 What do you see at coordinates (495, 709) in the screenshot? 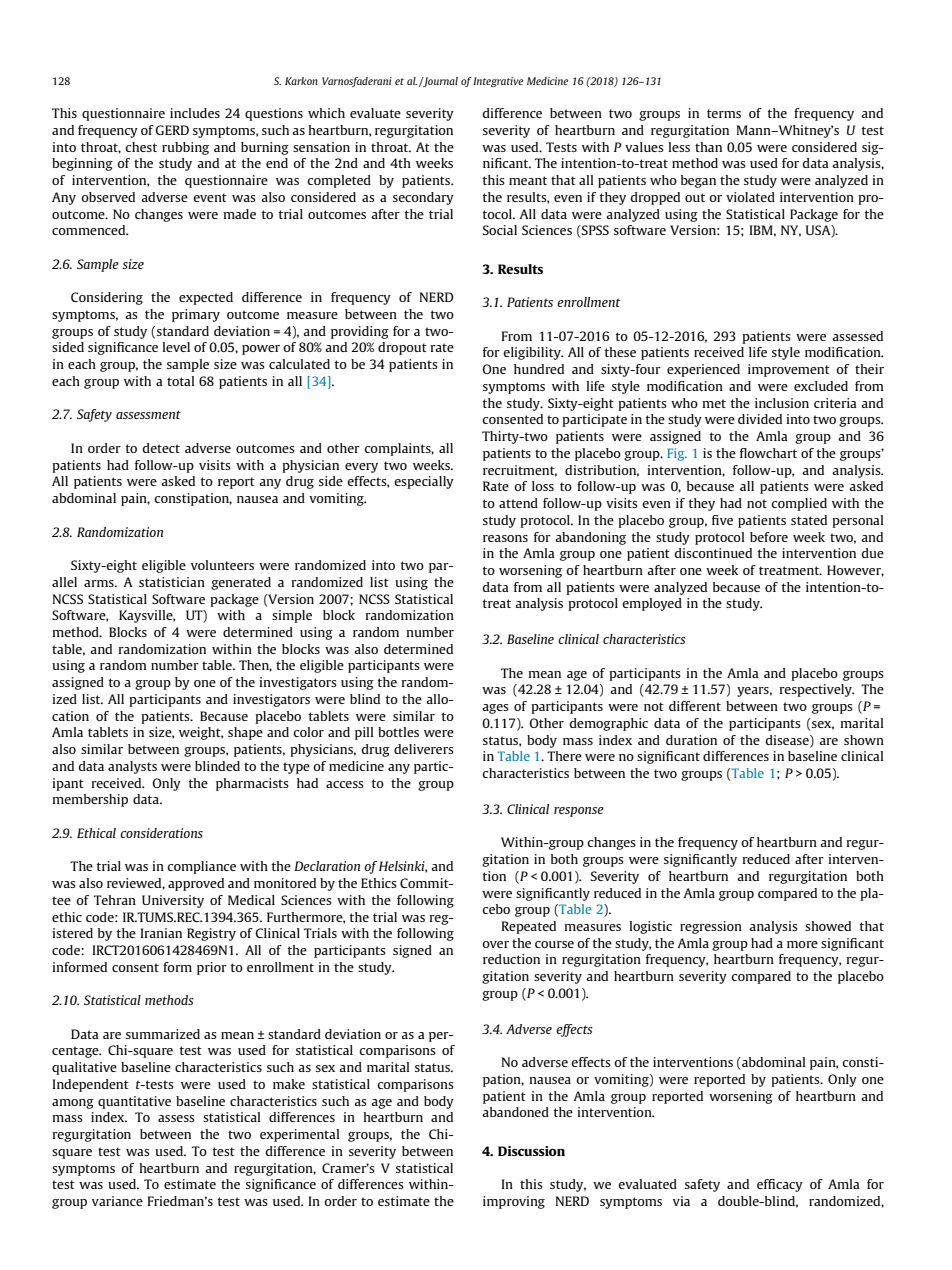
I see `ages` at bounding box center [495, 709].
